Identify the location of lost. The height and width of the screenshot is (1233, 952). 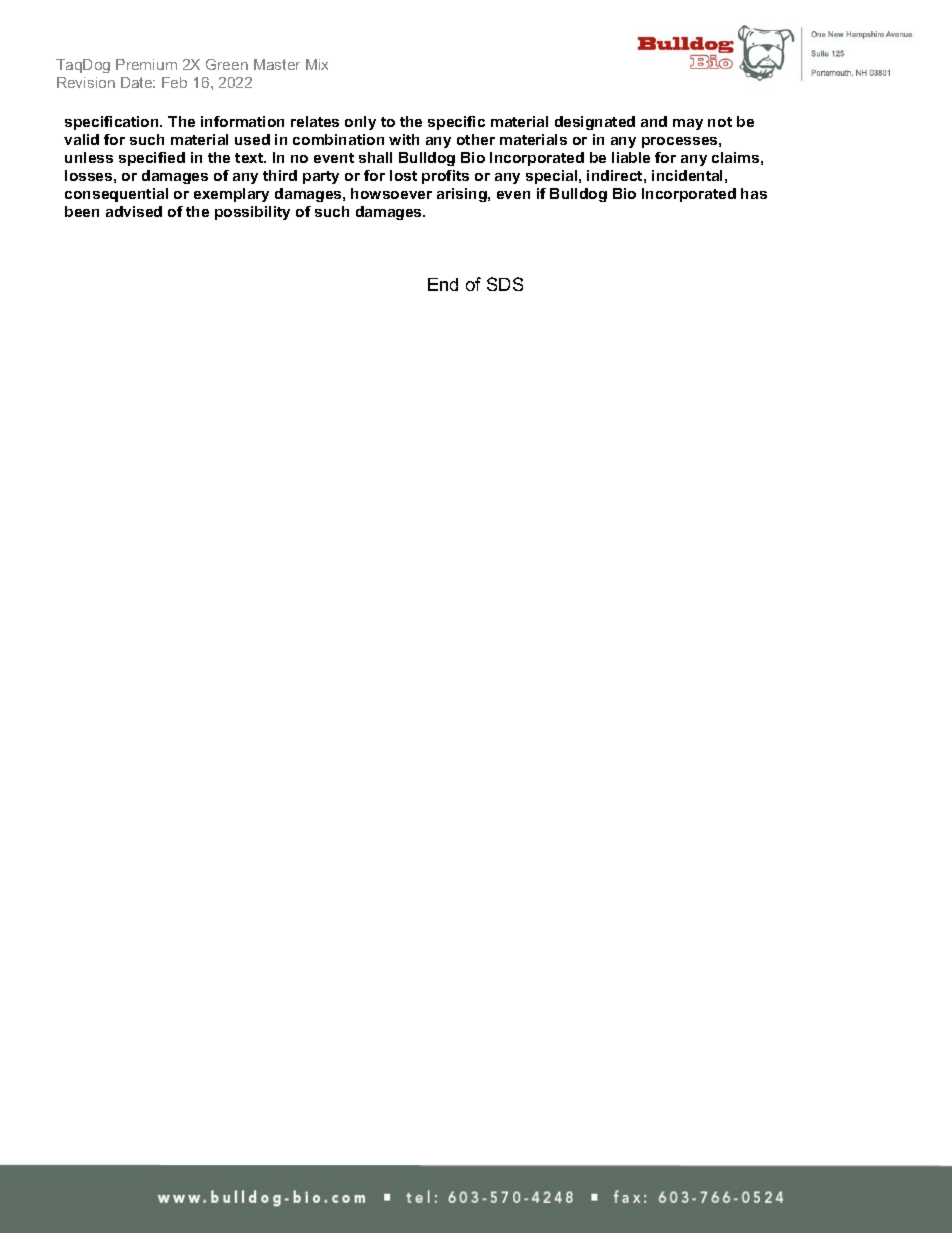
(403, 175).
